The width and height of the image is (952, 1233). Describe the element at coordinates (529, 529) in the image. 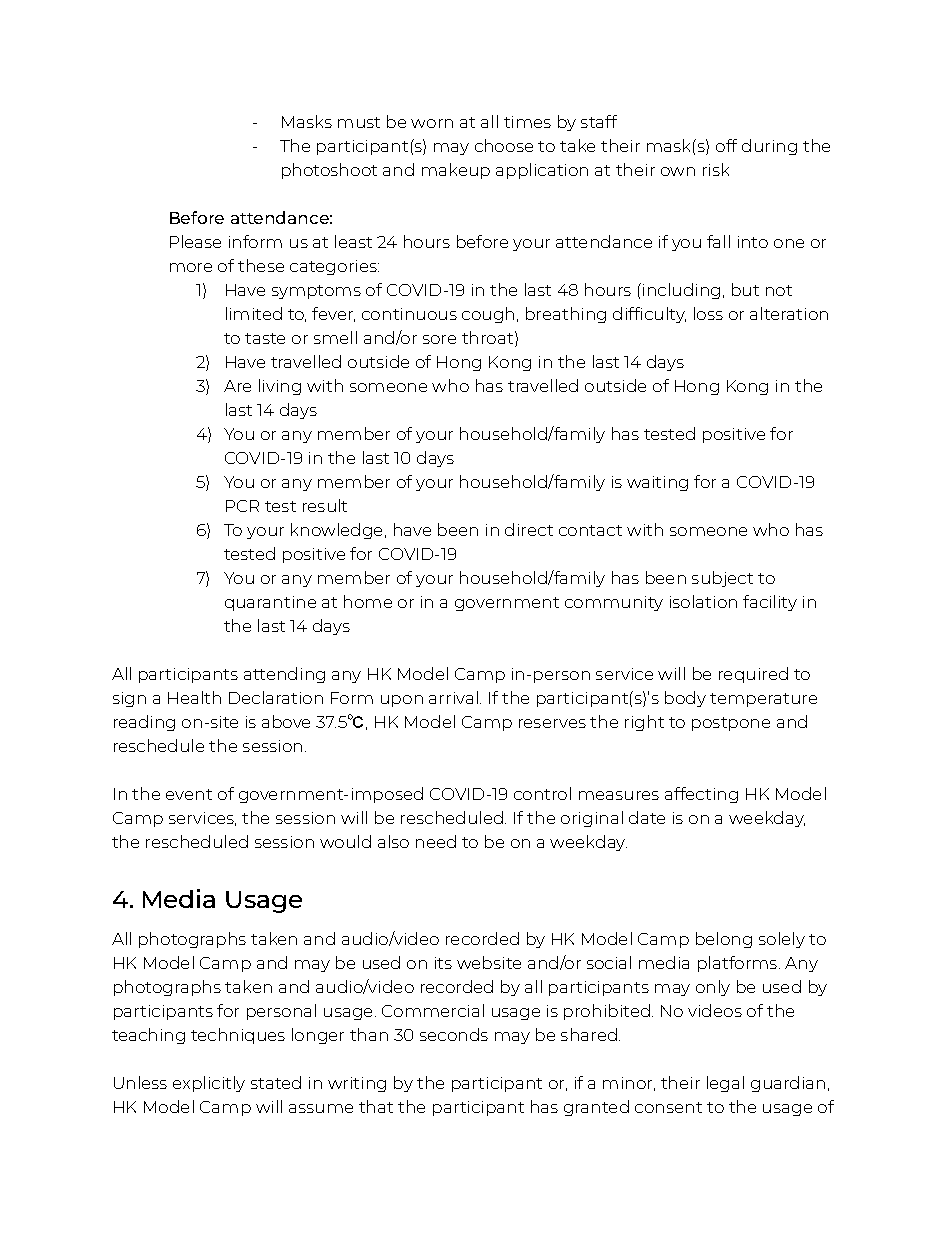

I see `direct` at that location.
